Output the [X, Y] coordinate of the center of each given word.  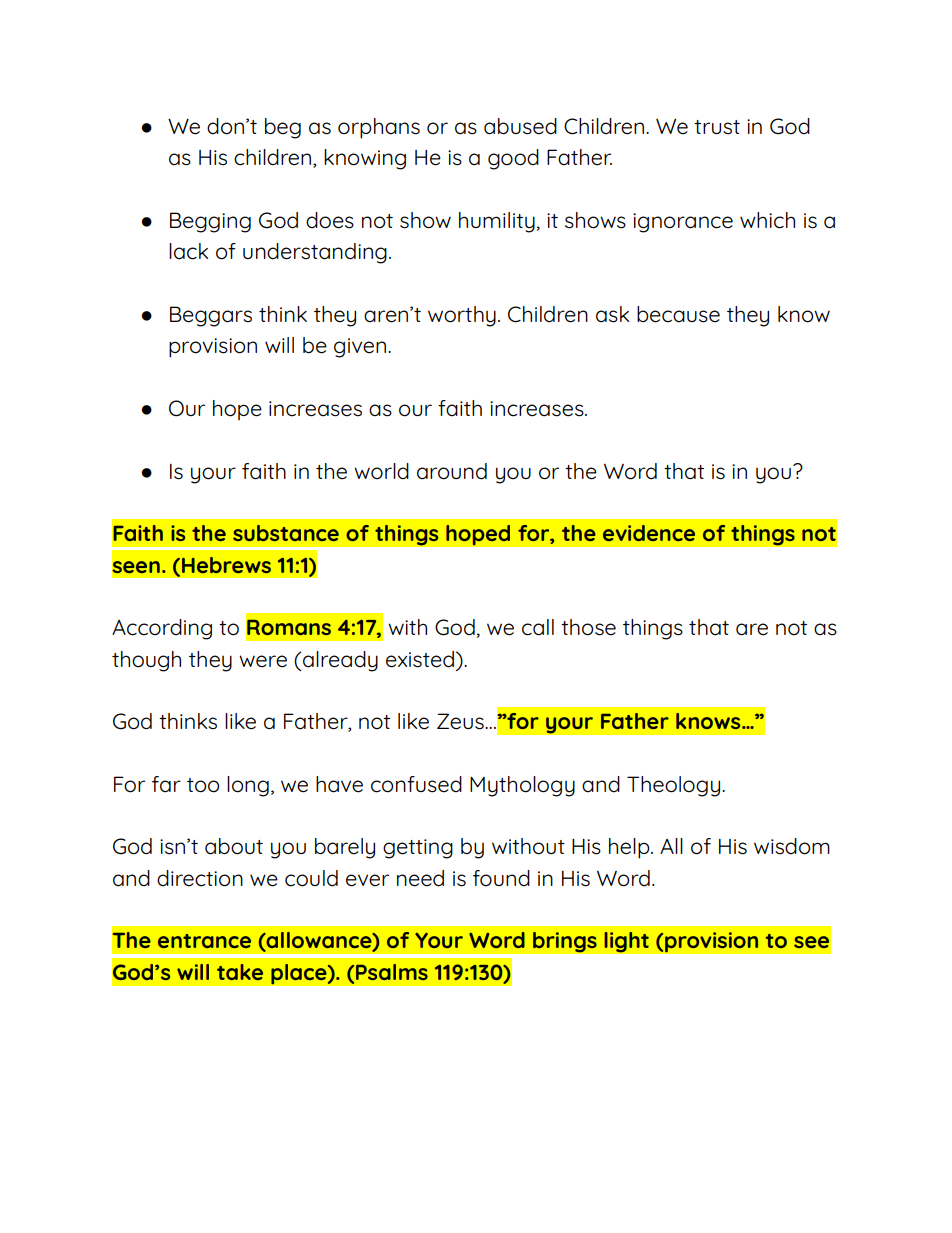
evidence [649, 533]
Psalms [392, 972]
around [452, 471]
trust [717, 127]
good [513, 159]
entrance [204, 941]
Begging [210, 222]
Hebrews [226, 565]
